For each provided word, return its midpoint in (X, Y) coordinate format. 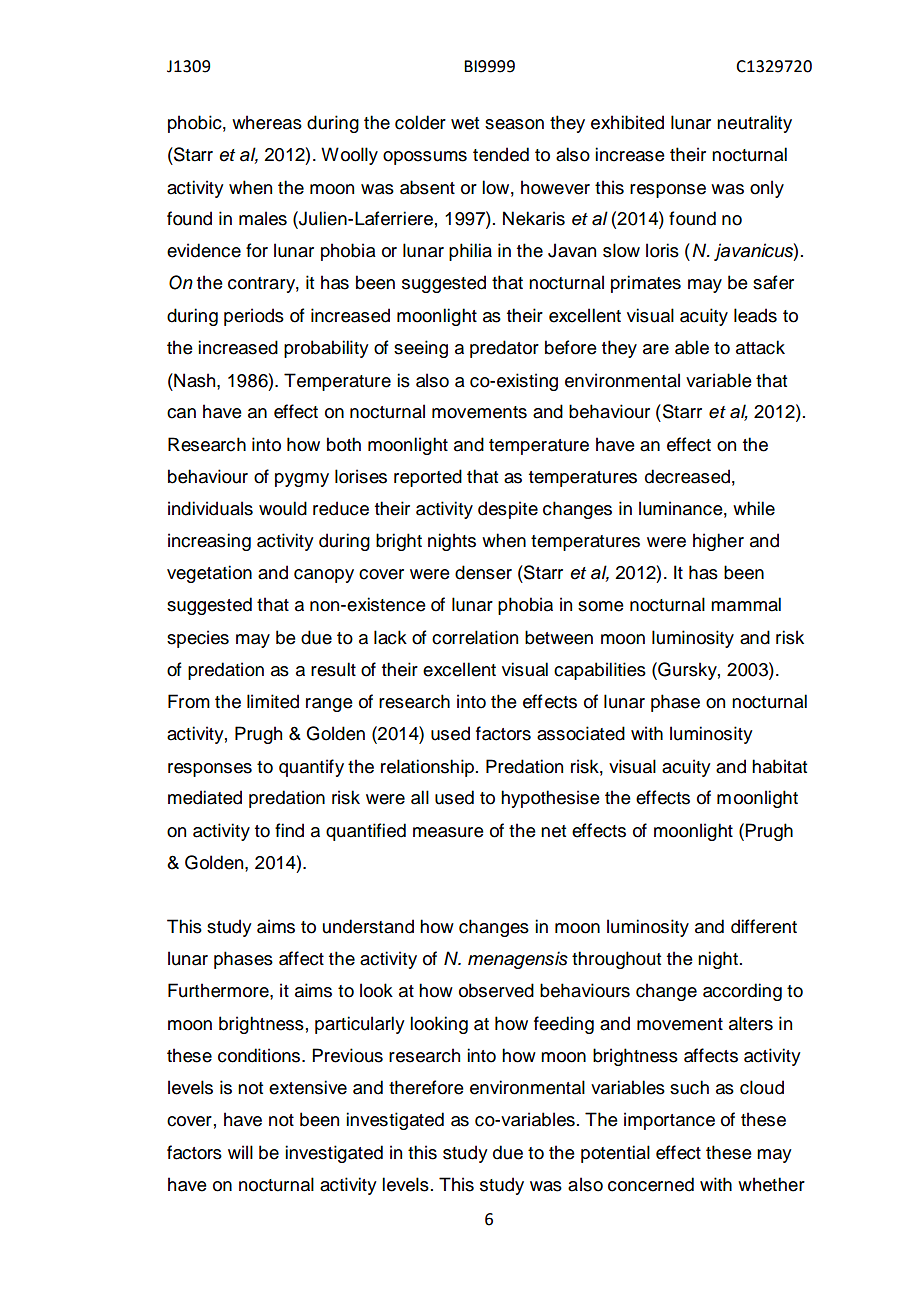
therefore (426, 1087)
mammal (746, 604)
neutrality (754, 124)
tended (501, 154)
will (240, 1152)
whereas (267, 122)
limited (273, 701)
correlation (475, 637)
